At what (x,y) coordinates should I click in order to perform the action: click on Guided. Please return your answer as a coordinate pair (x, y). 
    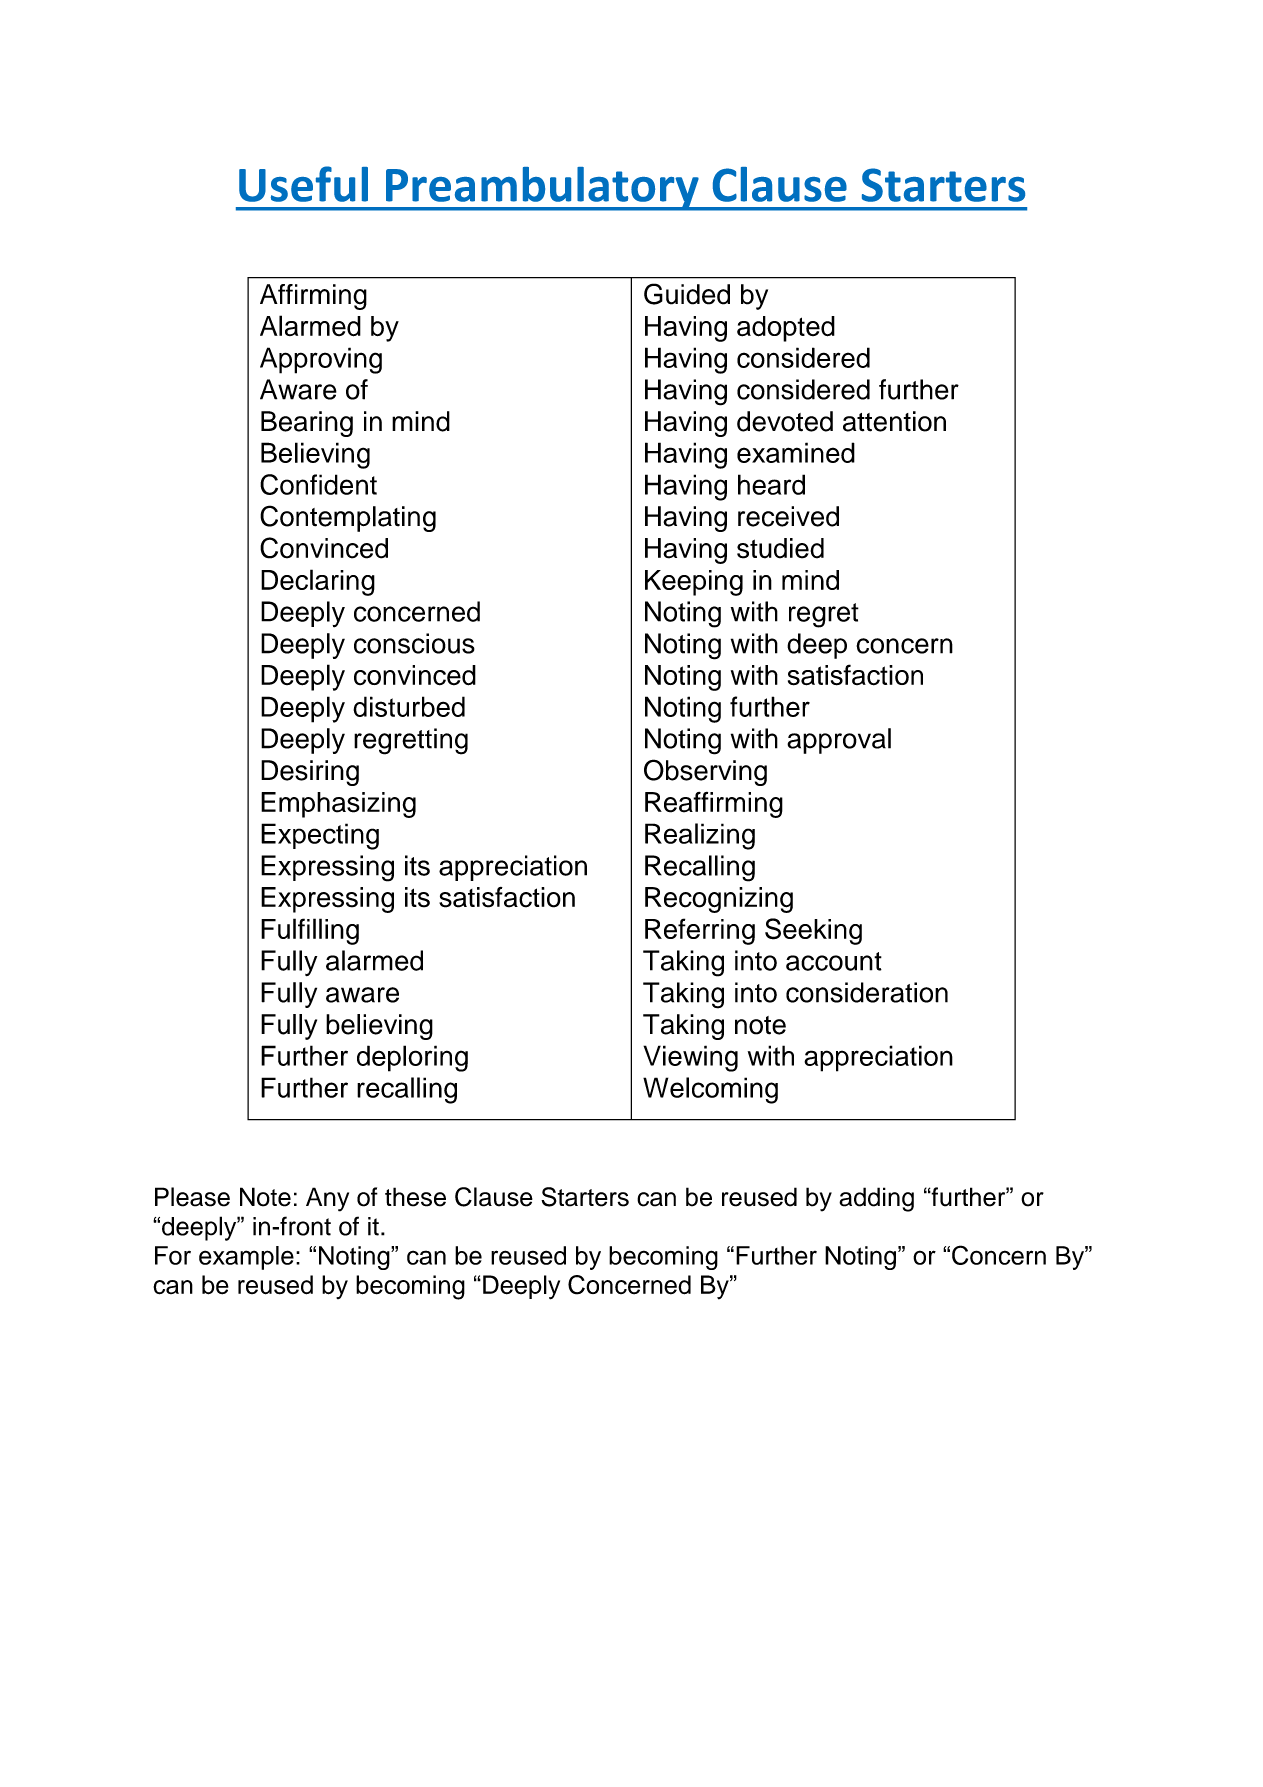
    Looking at the image, I should click on (687, 294).
